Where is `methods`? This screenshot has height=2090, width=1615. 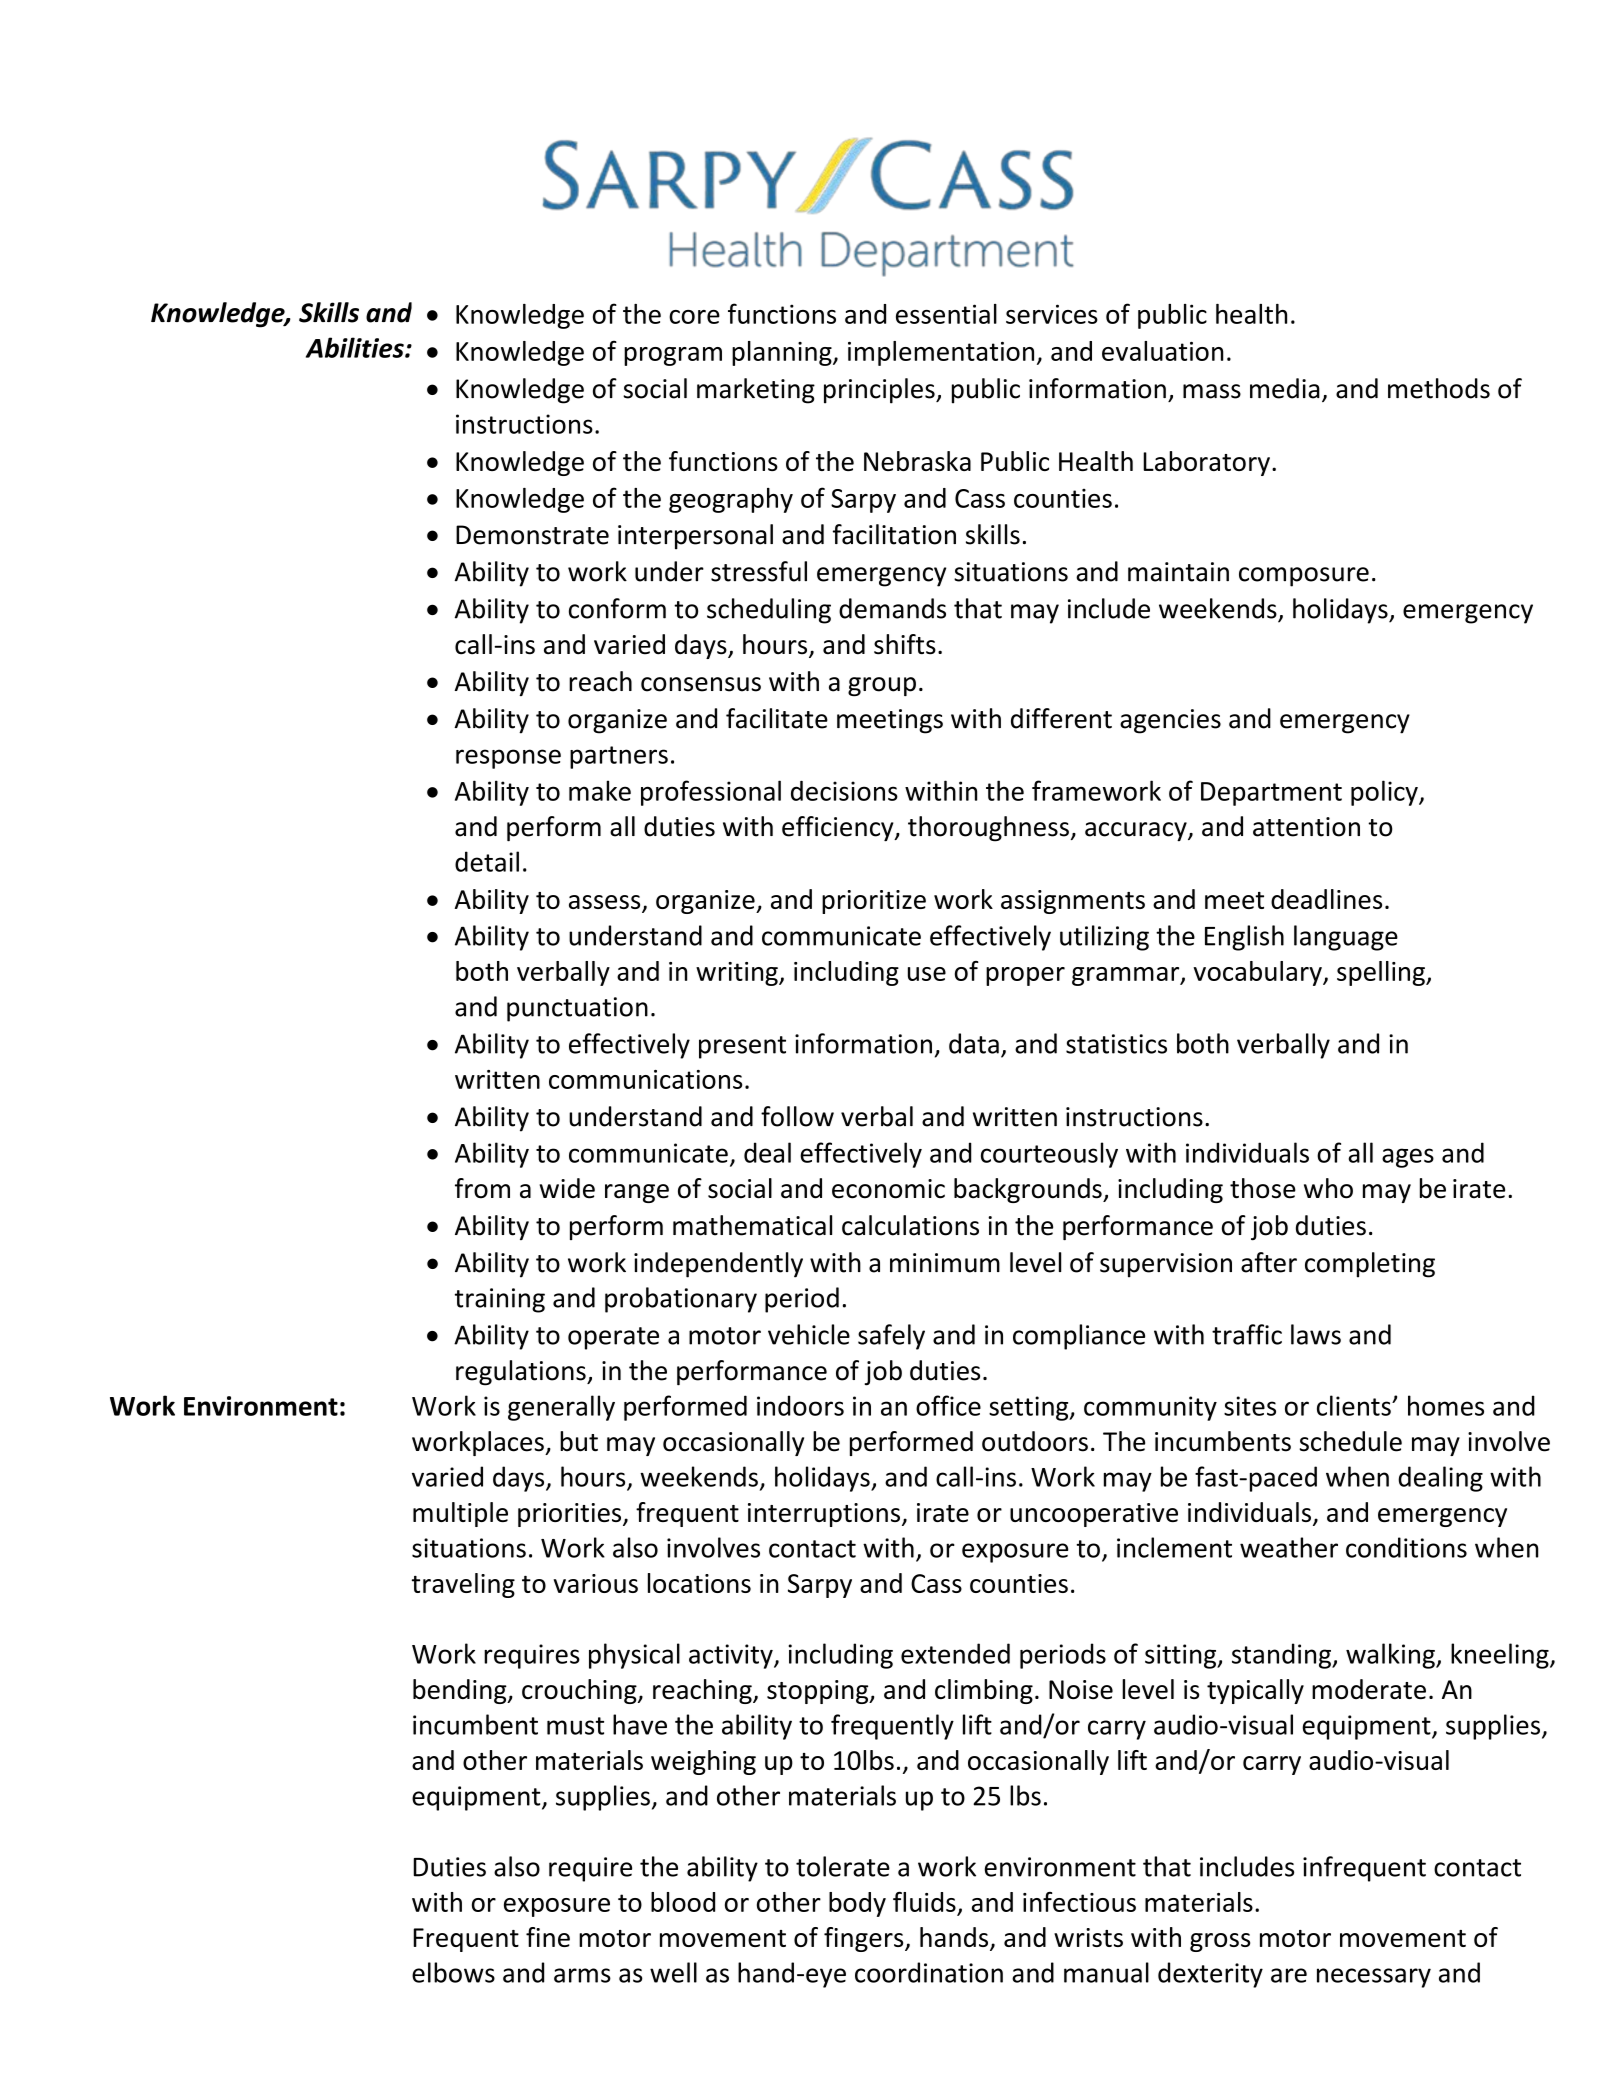 methods is located at coordinates (1439, 388).
